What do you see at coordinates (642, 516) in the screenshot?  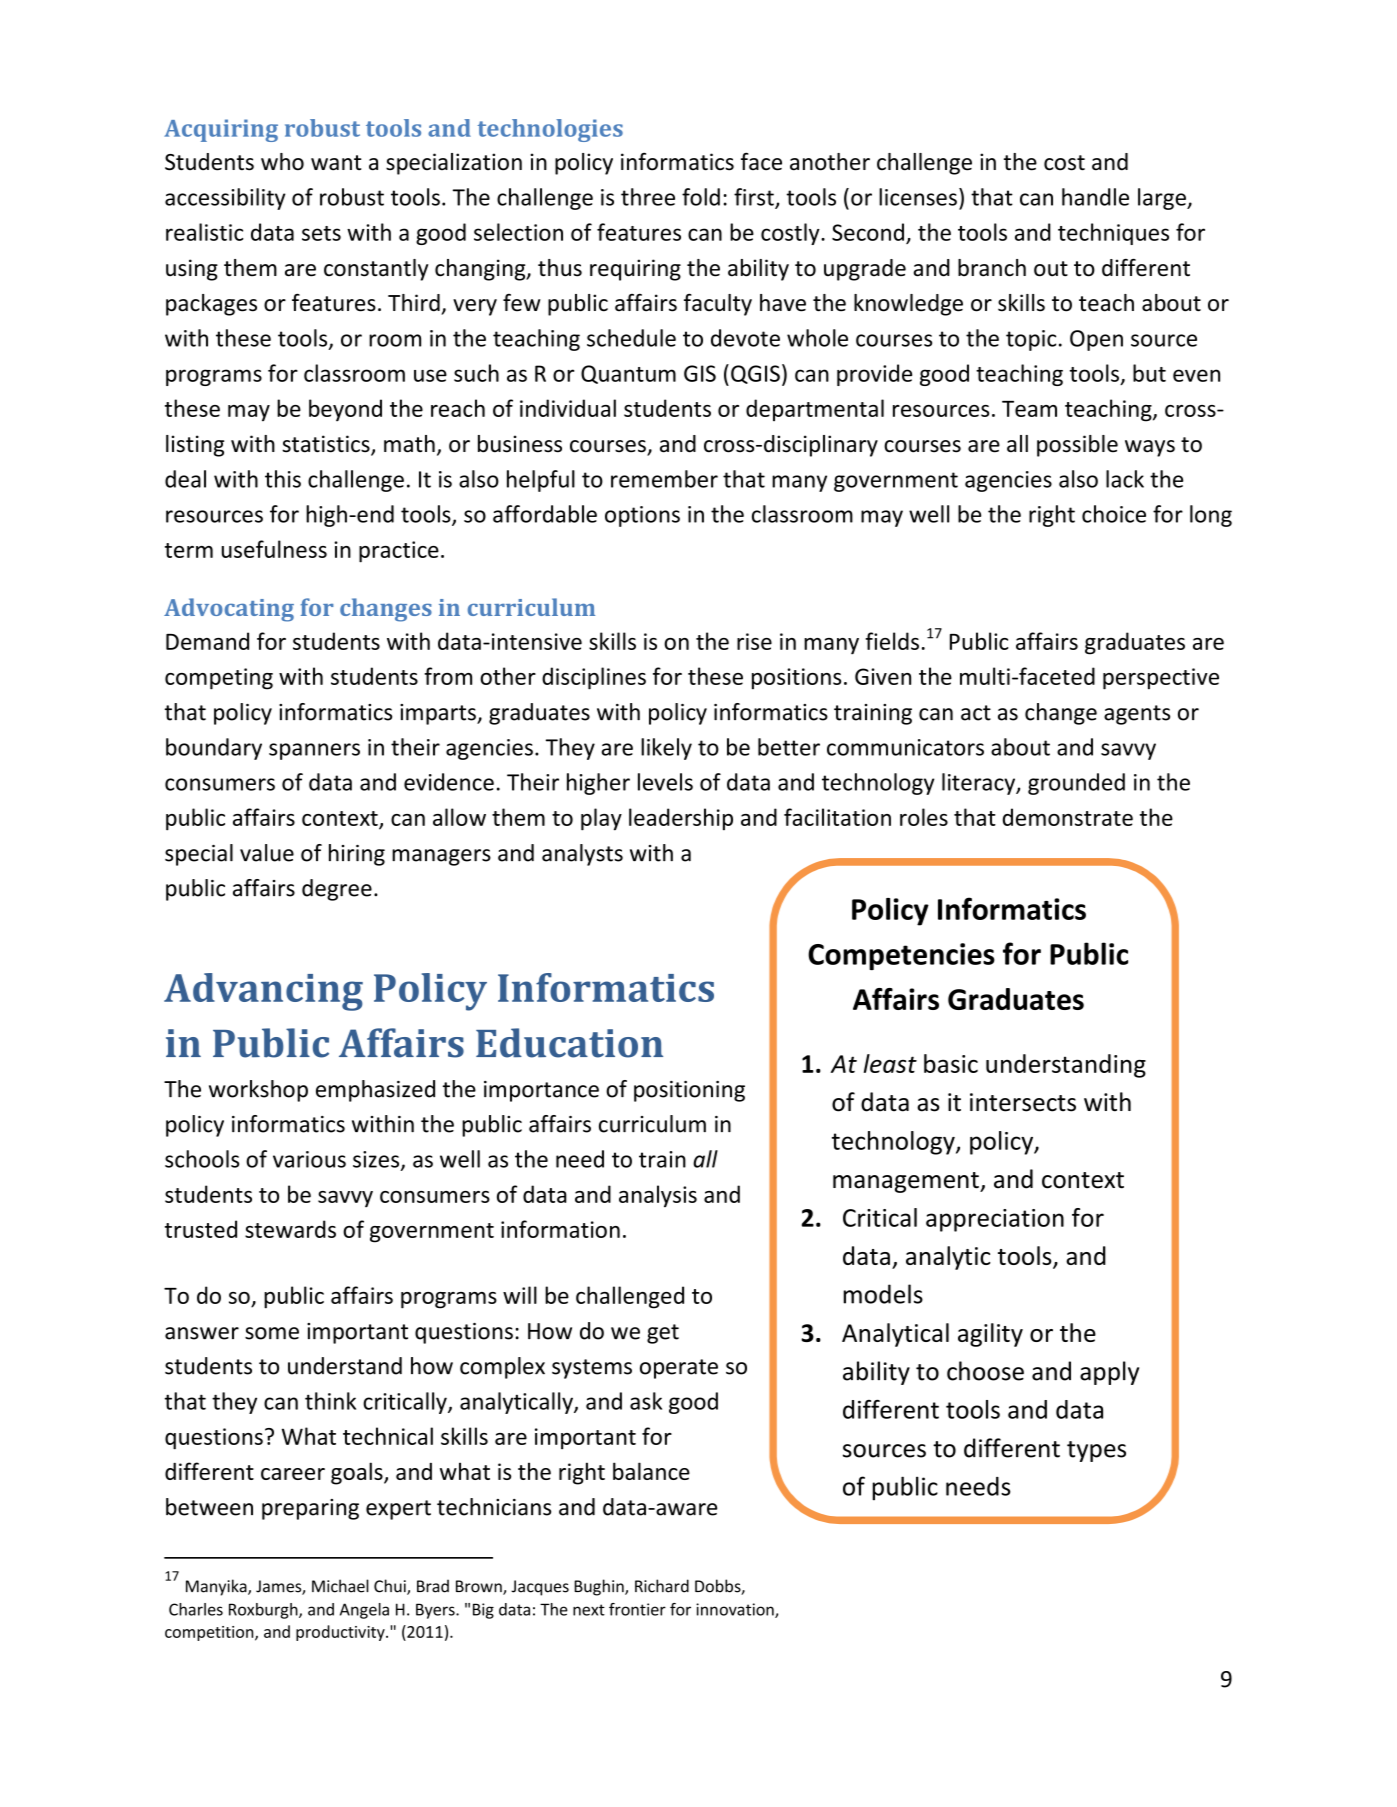 I see `options` at bounding box center [642, 516].
